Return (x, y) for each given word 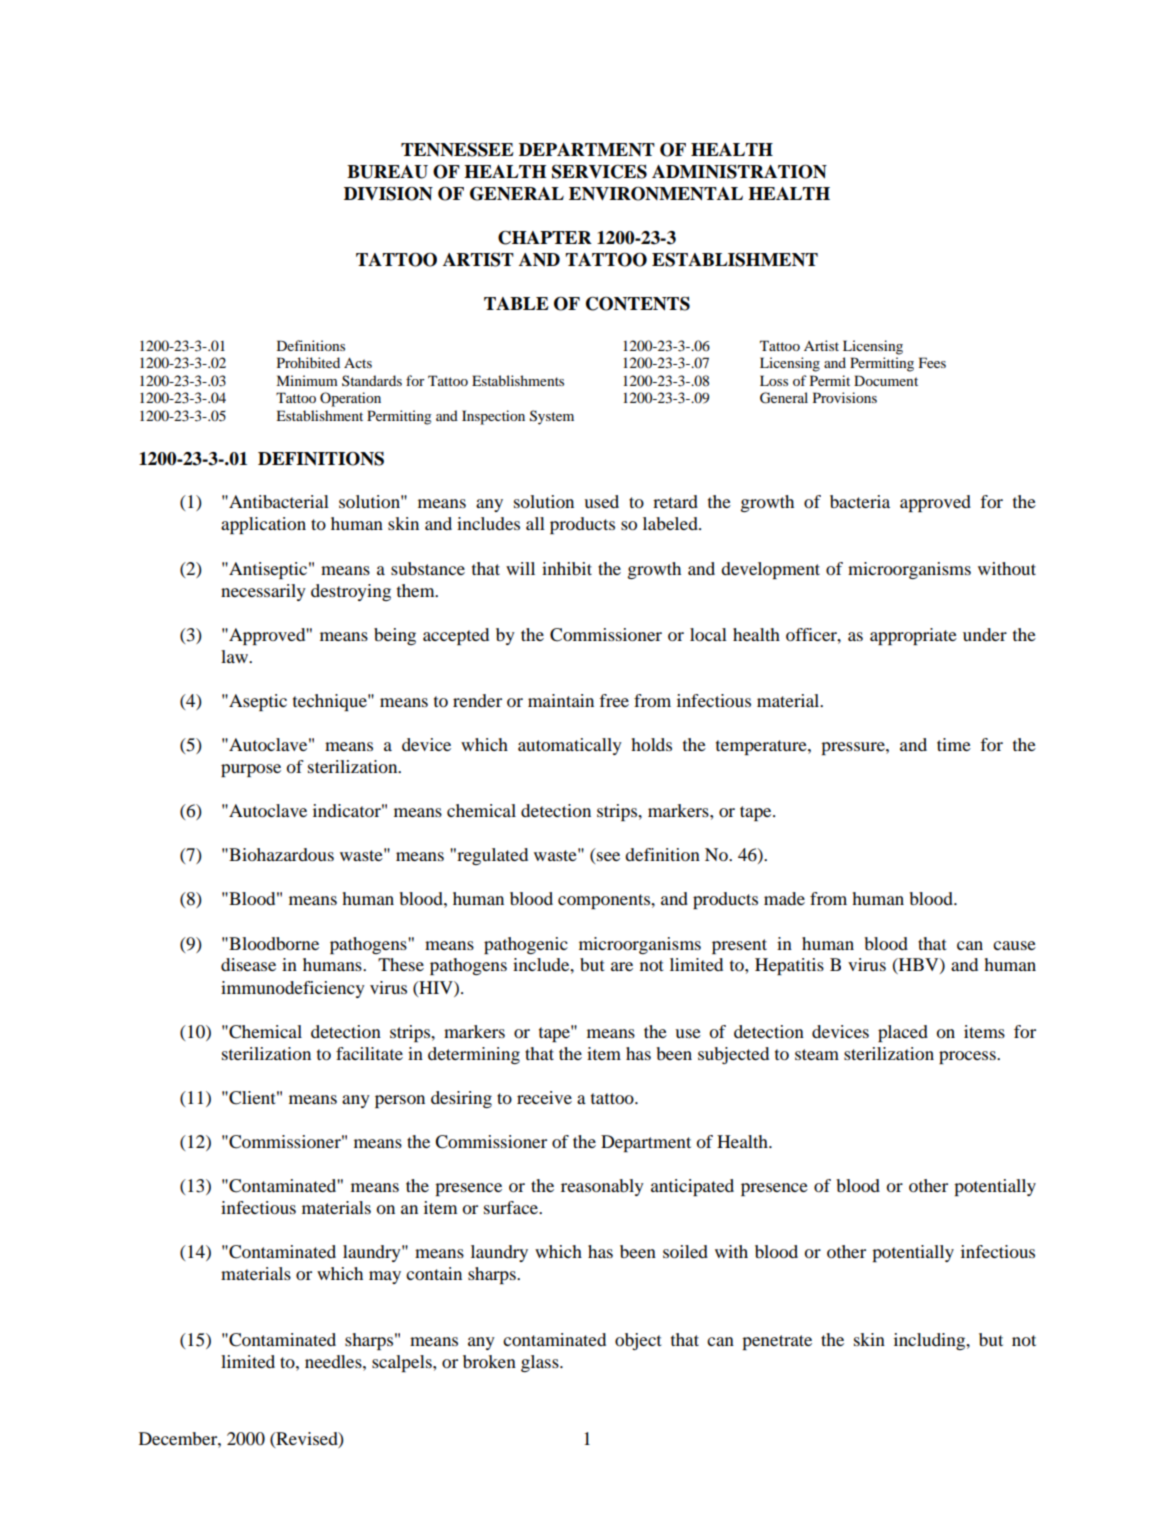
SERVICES (599, 172)
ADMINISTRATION (739, 171)
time (954, 744)
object (638, 1341)
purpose (251, 770)
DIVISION (388, 194)
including (931, 1341)
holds (651, 744)
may (385, 1277)
